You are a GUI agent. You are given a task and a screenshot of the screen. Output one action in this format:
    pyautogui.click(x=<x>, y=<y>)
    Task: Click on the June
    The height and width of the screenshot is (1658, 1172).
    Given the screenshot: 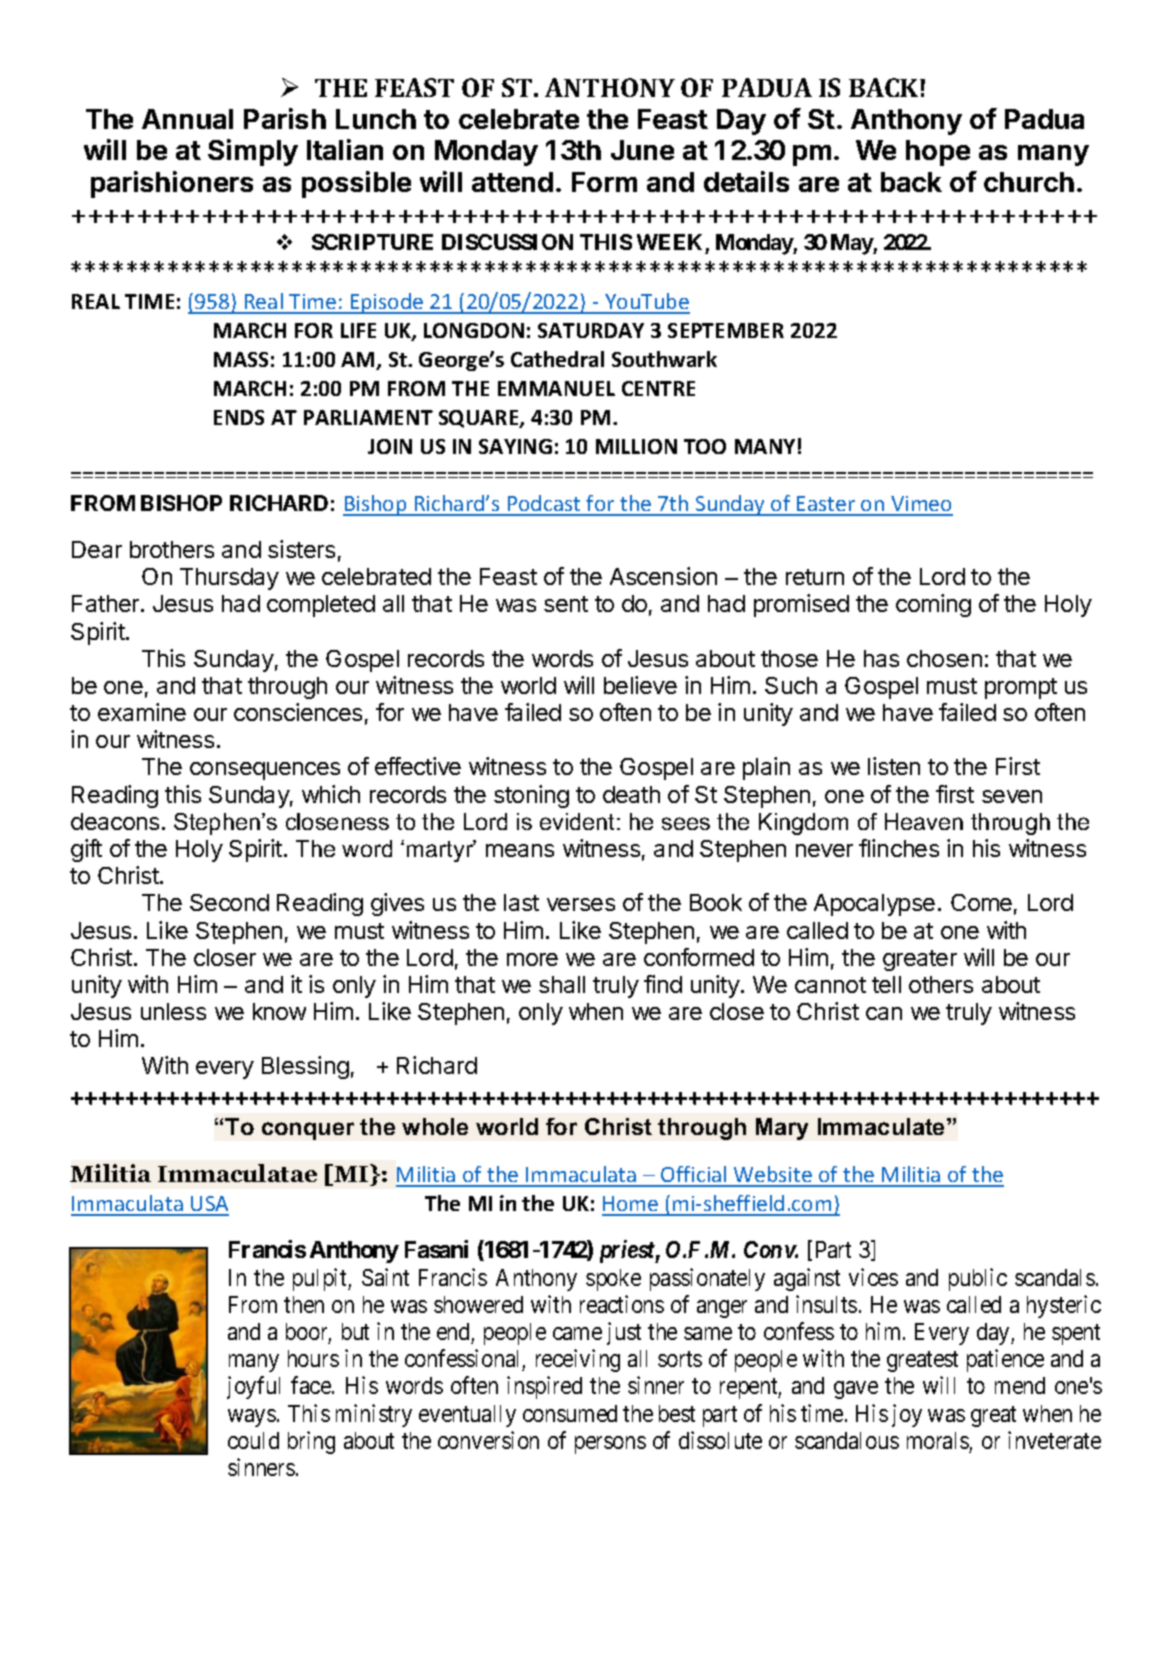 What is the action you would take?
    pyautogui.click(x=642, y=150)
